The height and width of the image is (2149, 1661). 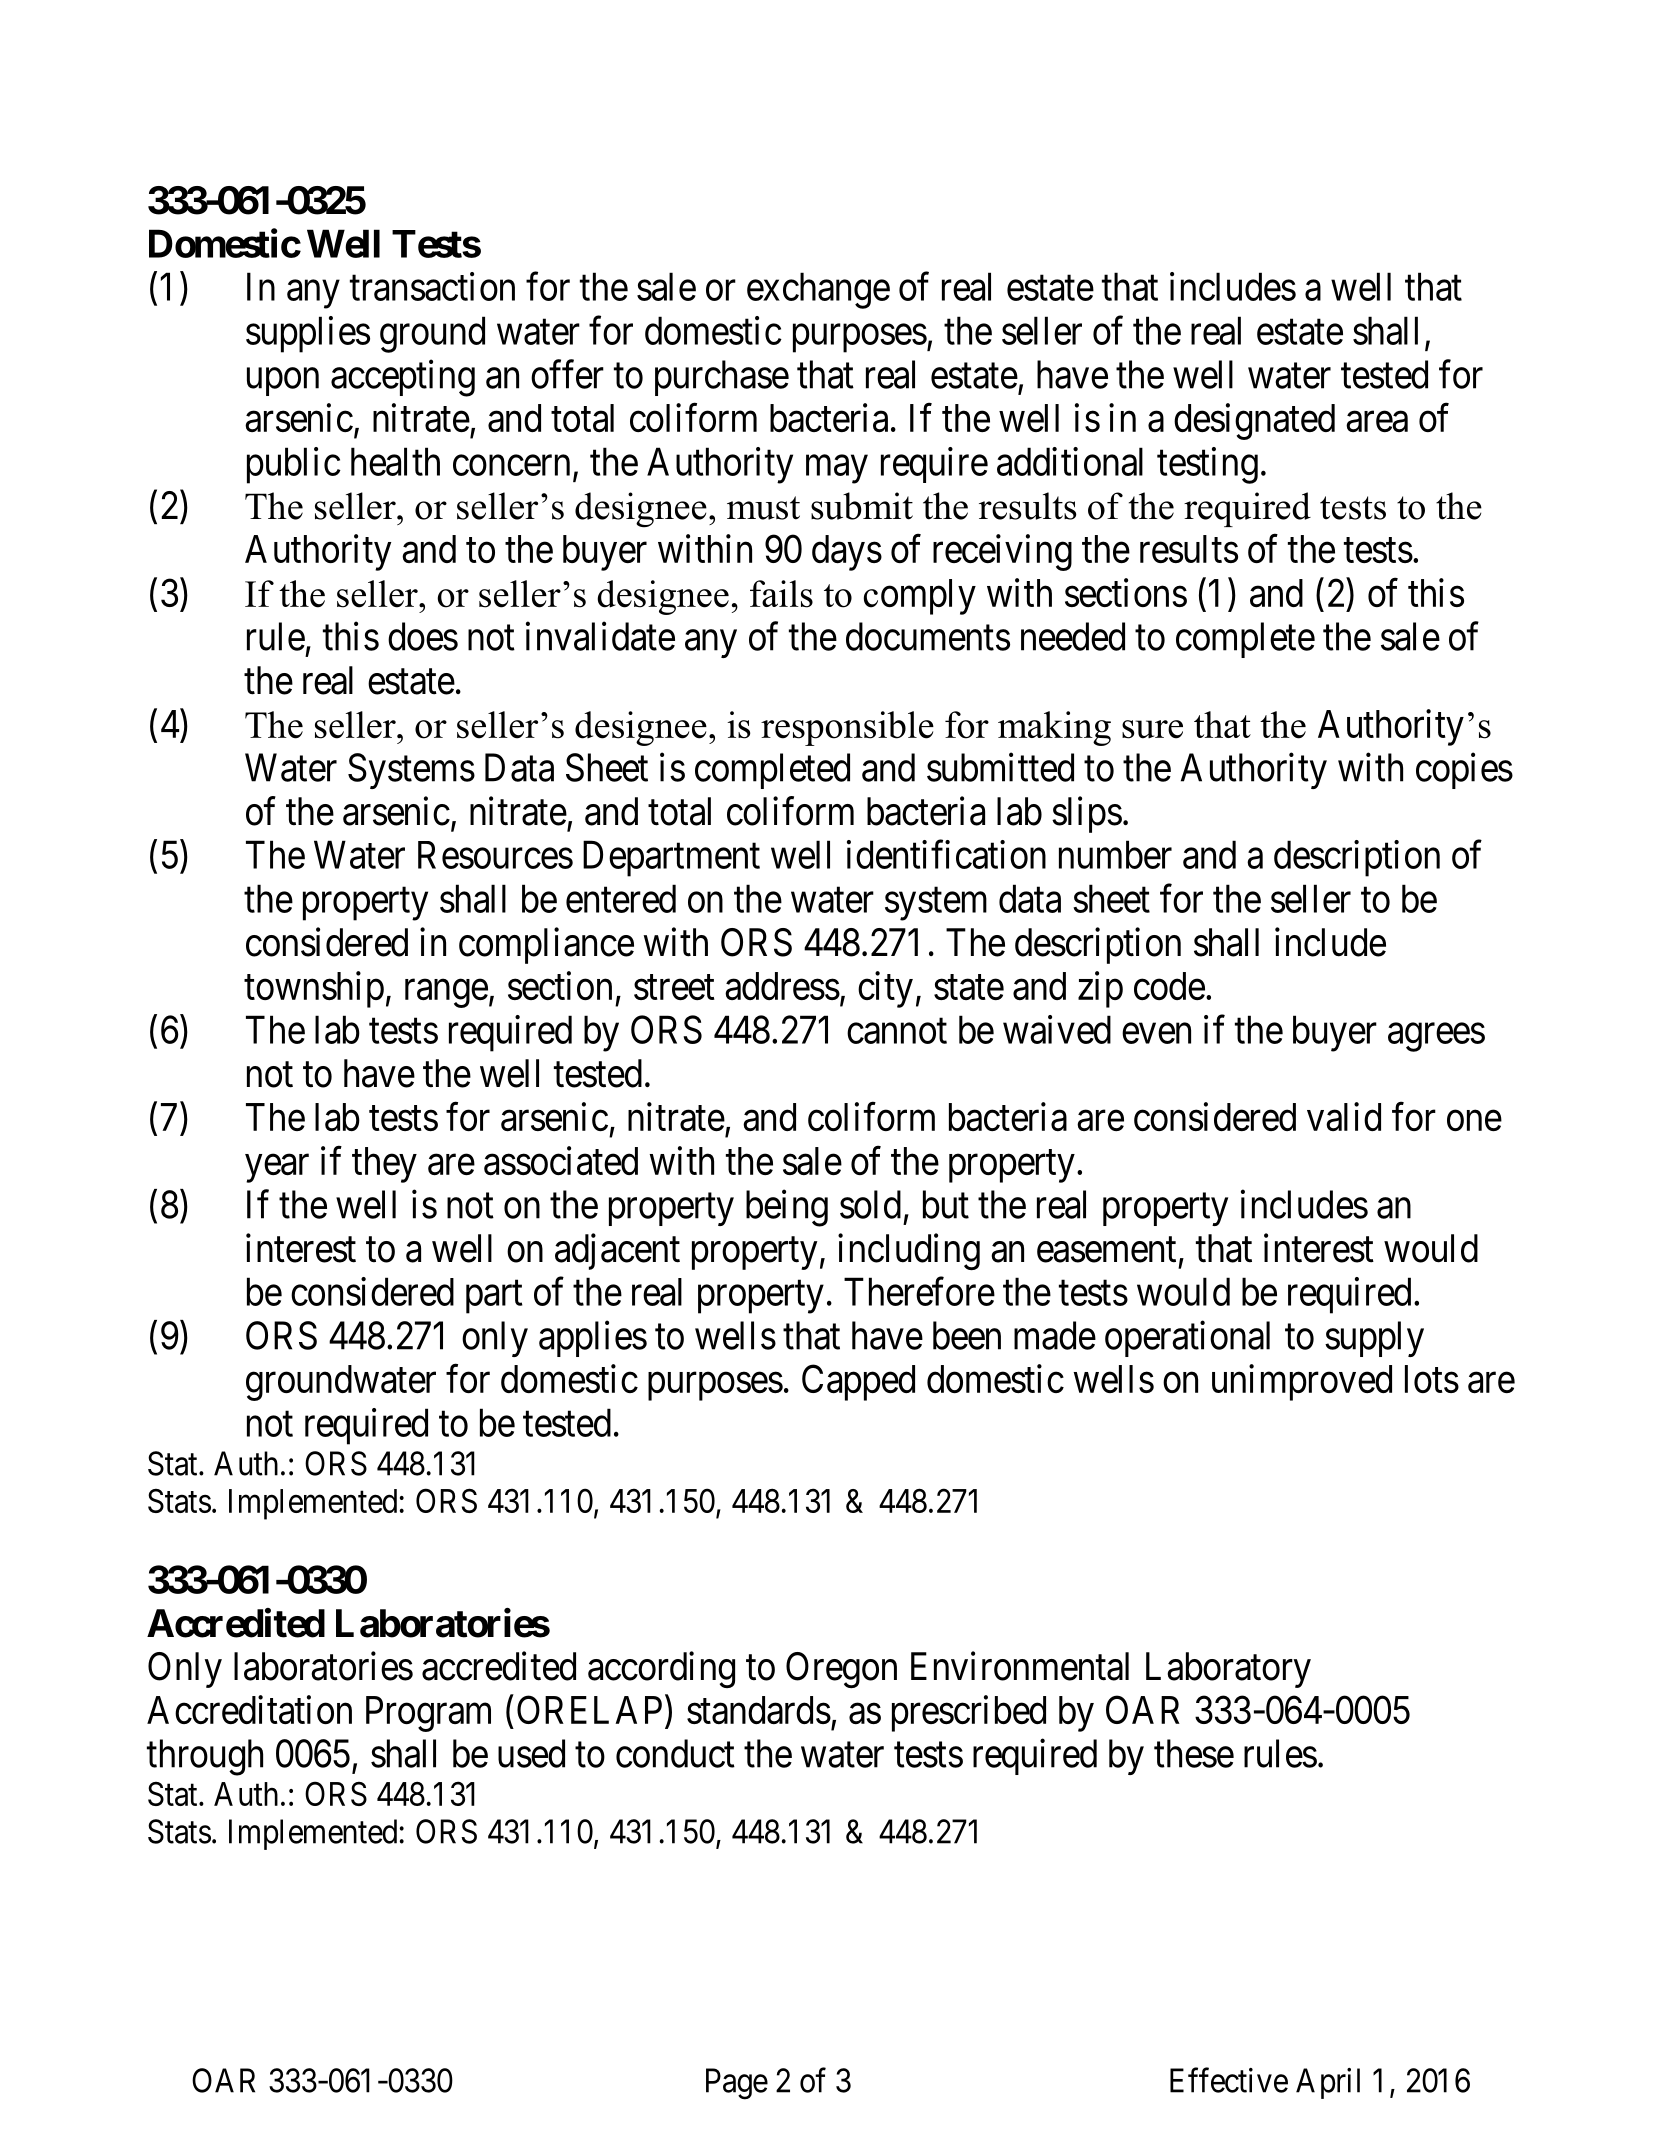 What do you see at coordinates (1302, 1382) in the image?
I see `unimproved` at bounding box center [1302, 1382].
